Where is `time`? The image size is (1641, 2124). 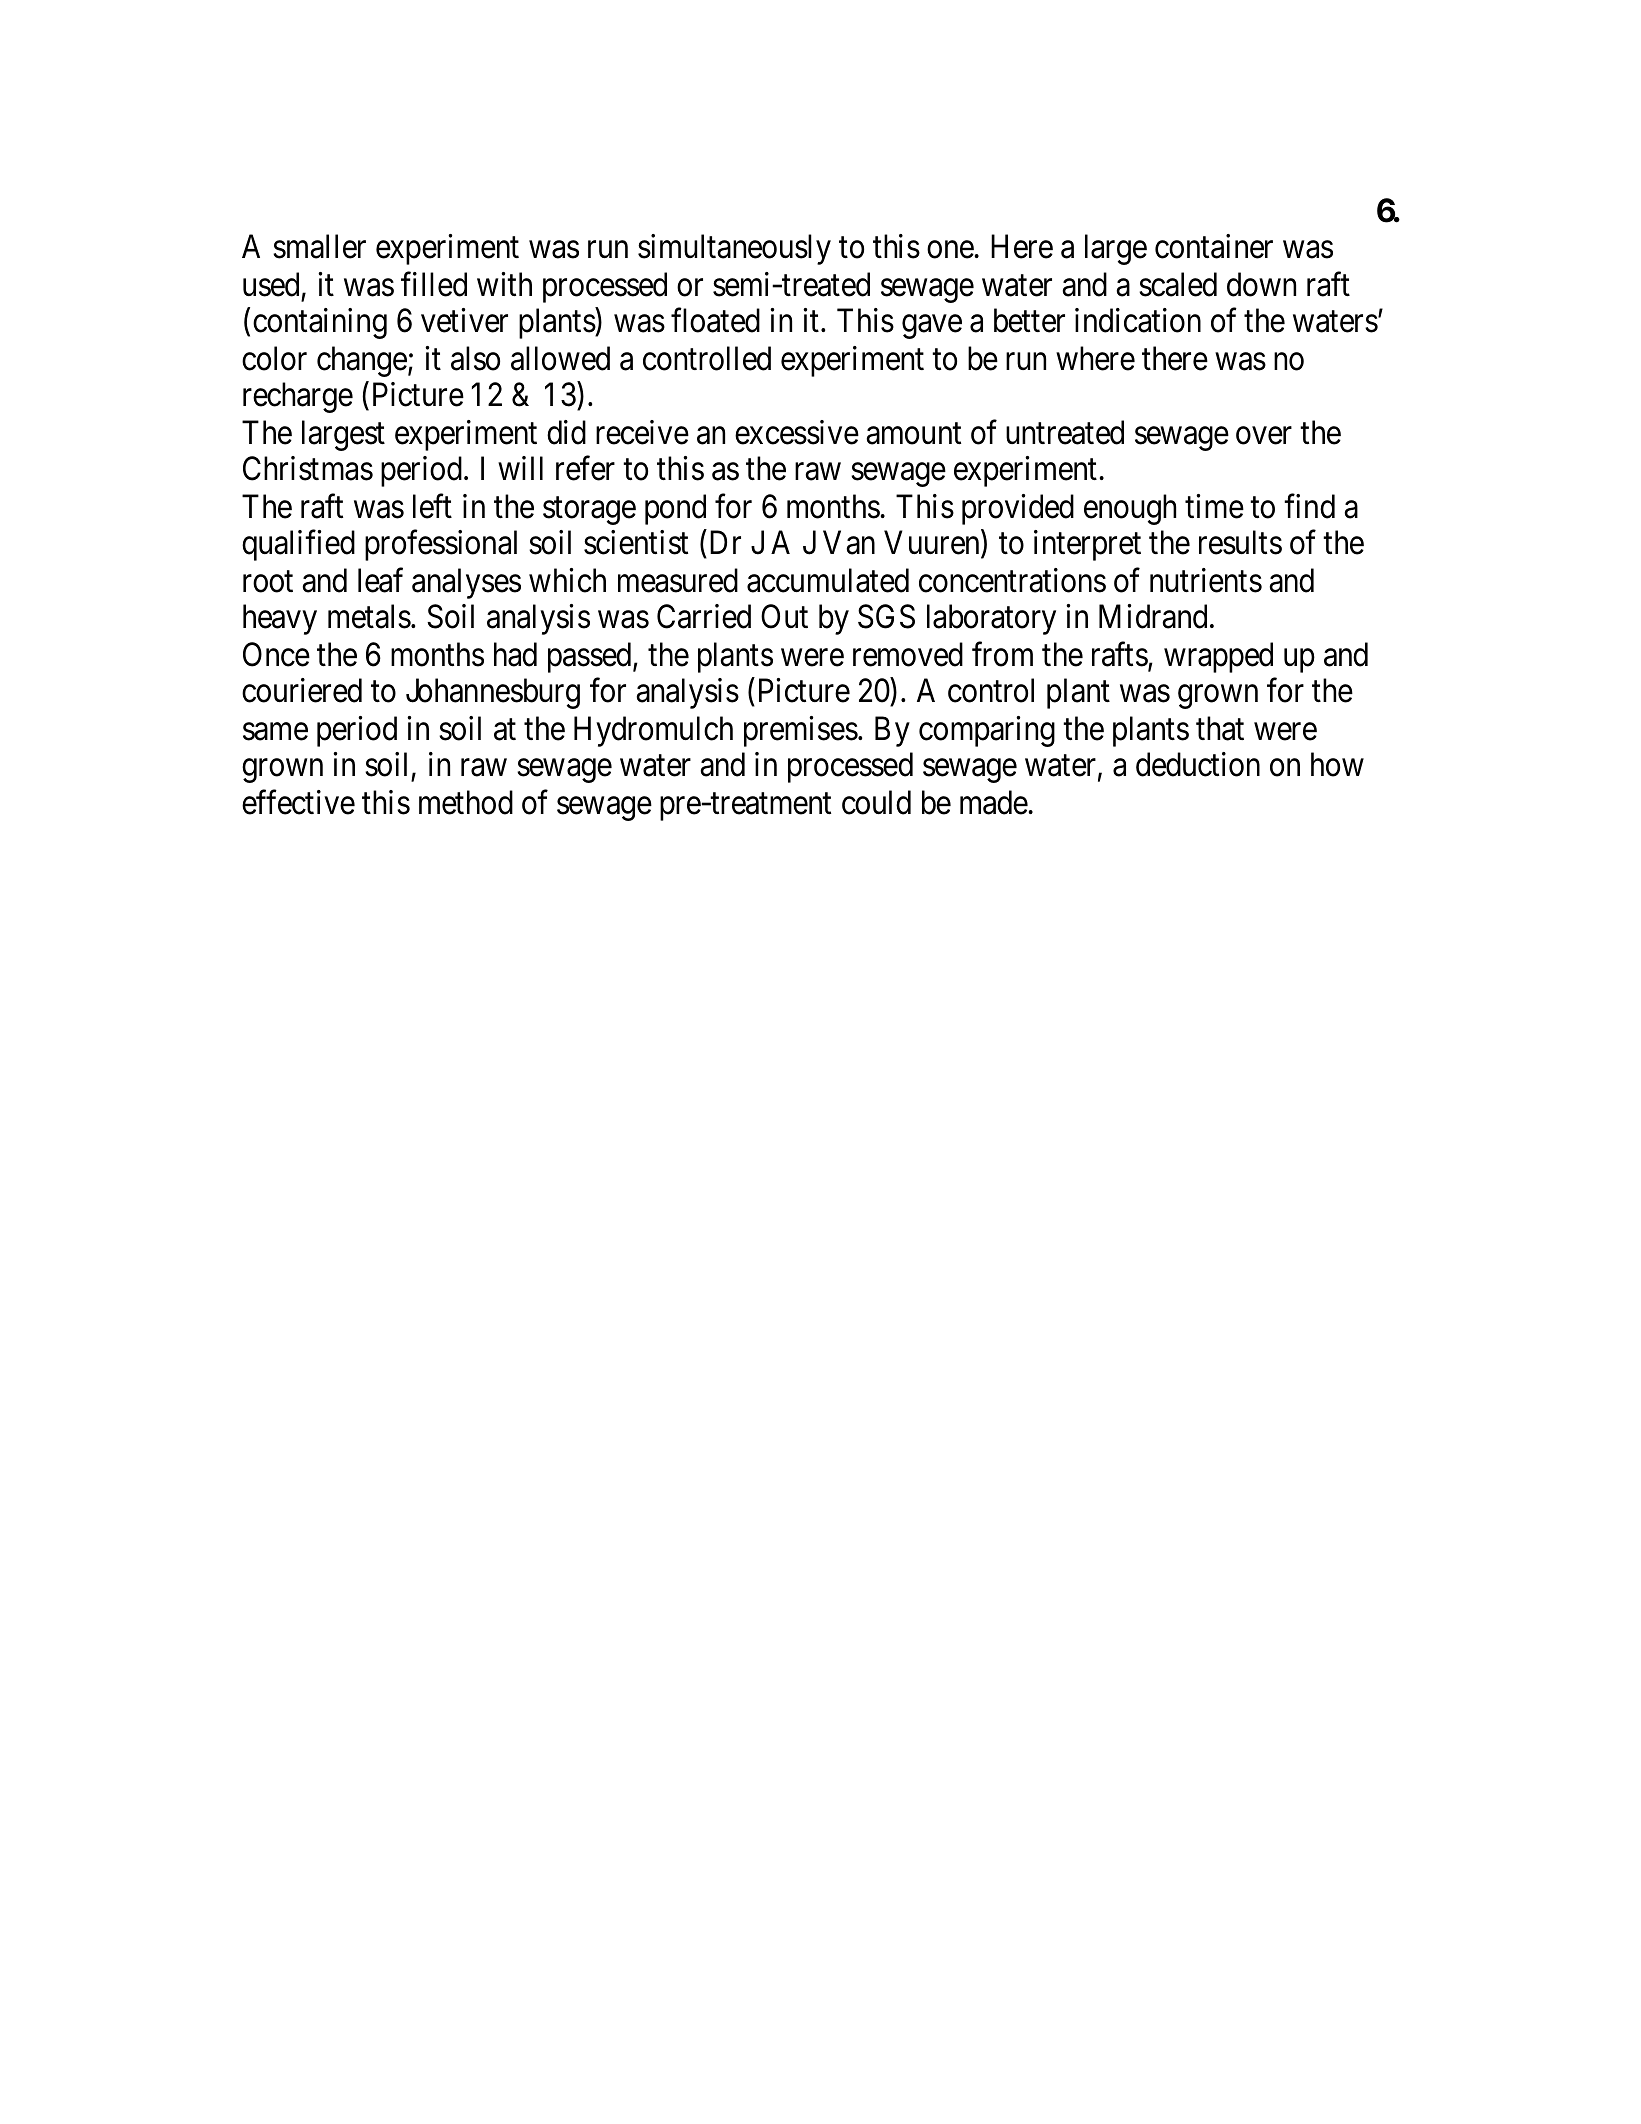 time is located at coordinates (1214, 506).
